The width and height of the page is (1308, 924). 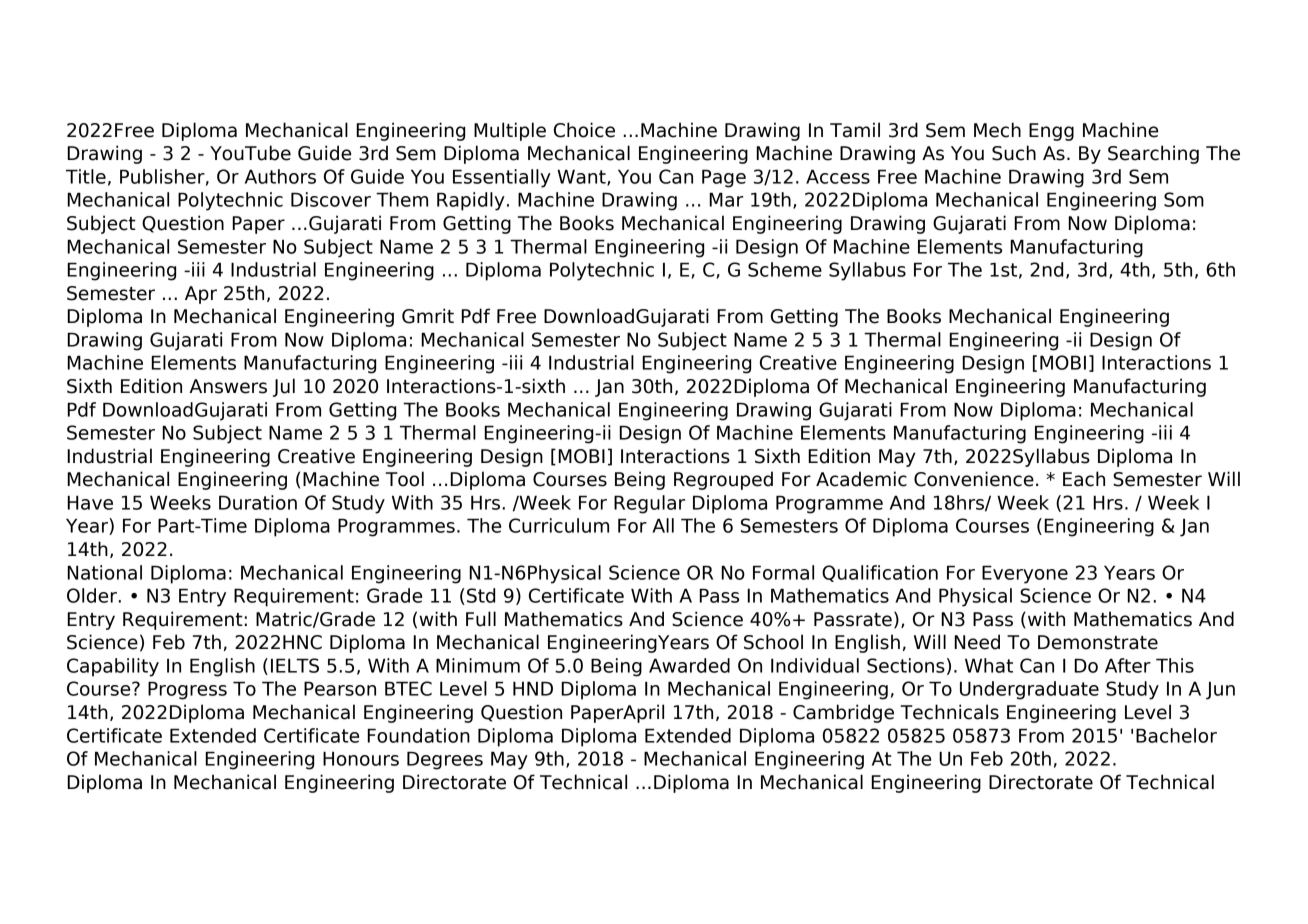 I want to click on Such, so click(x=1014, y=153).
